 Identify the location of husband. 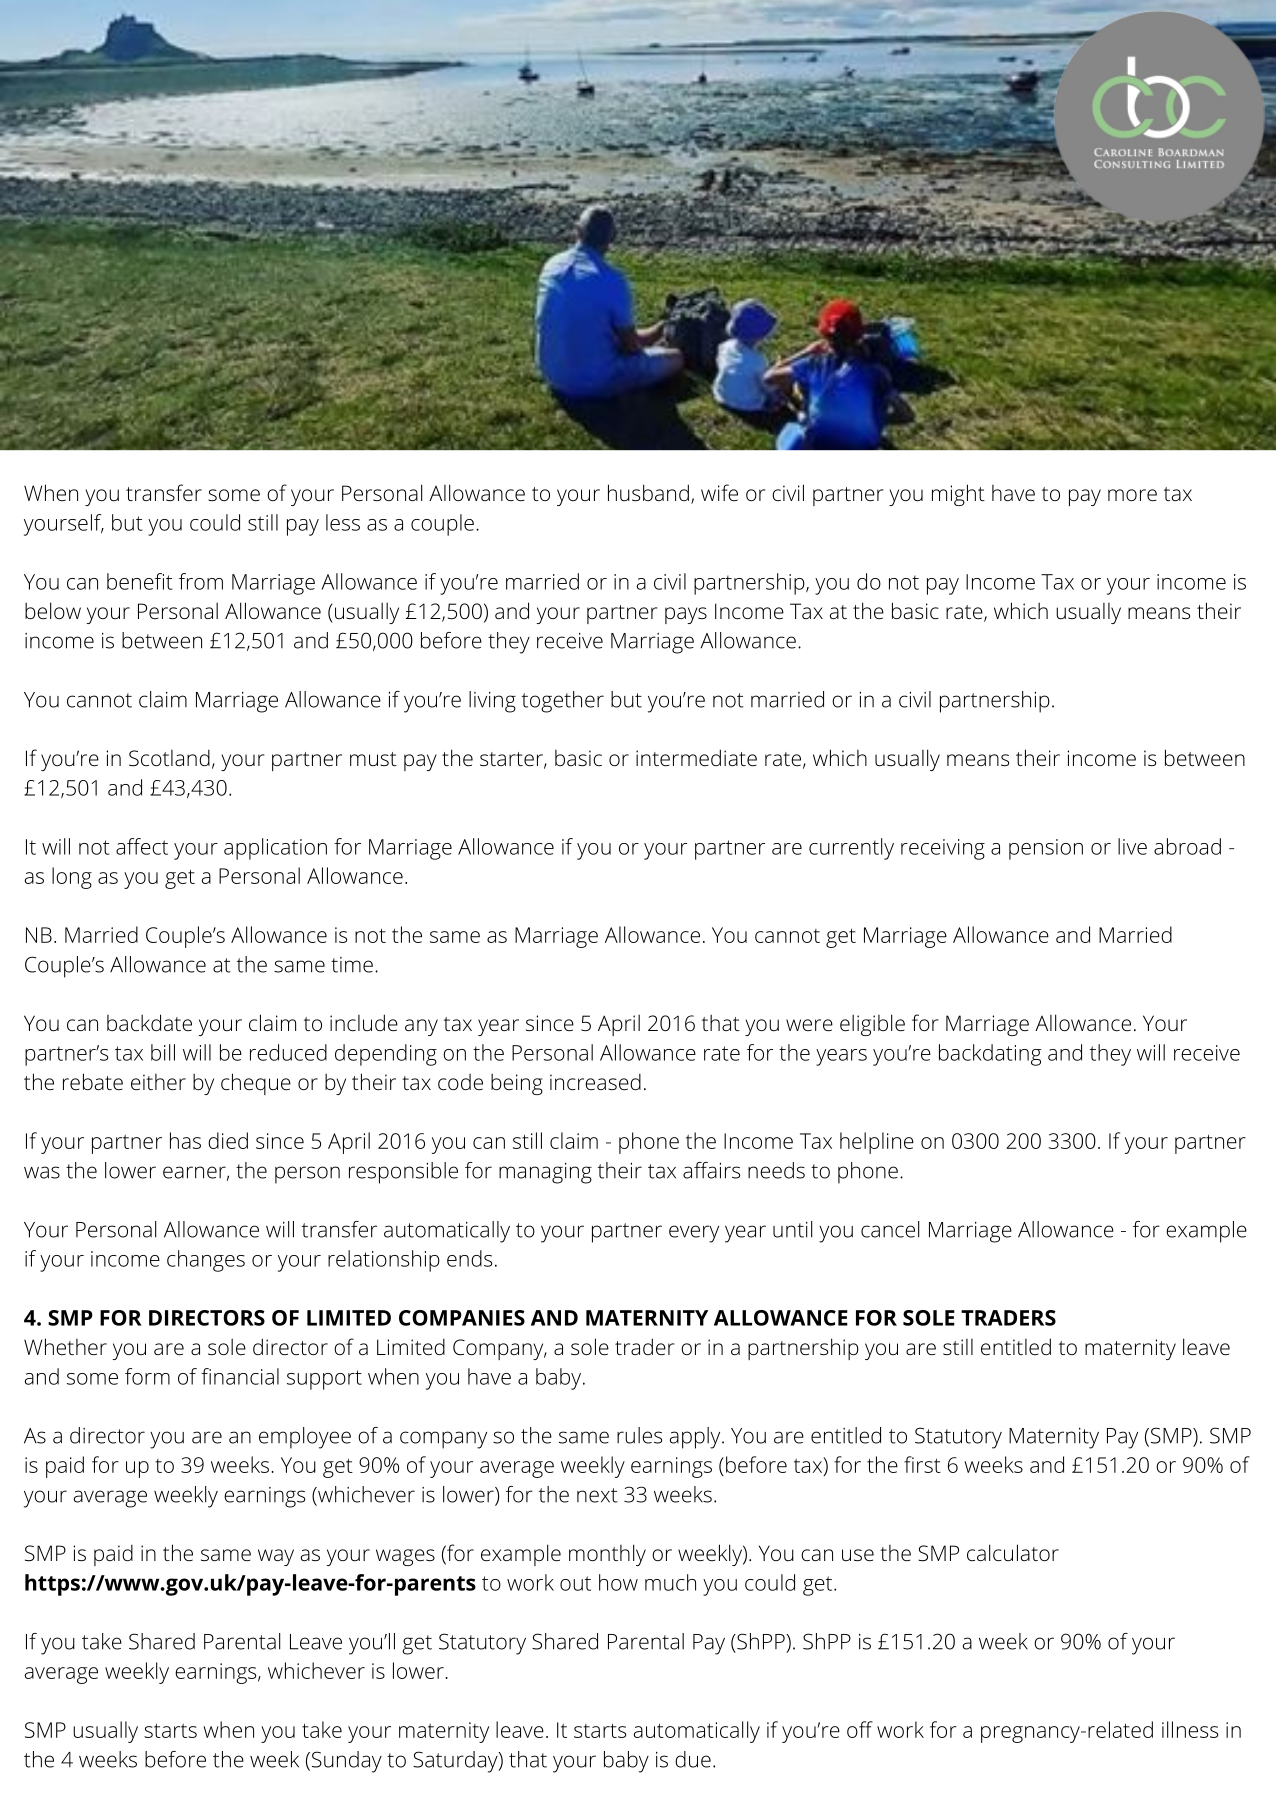
(648, 492).
